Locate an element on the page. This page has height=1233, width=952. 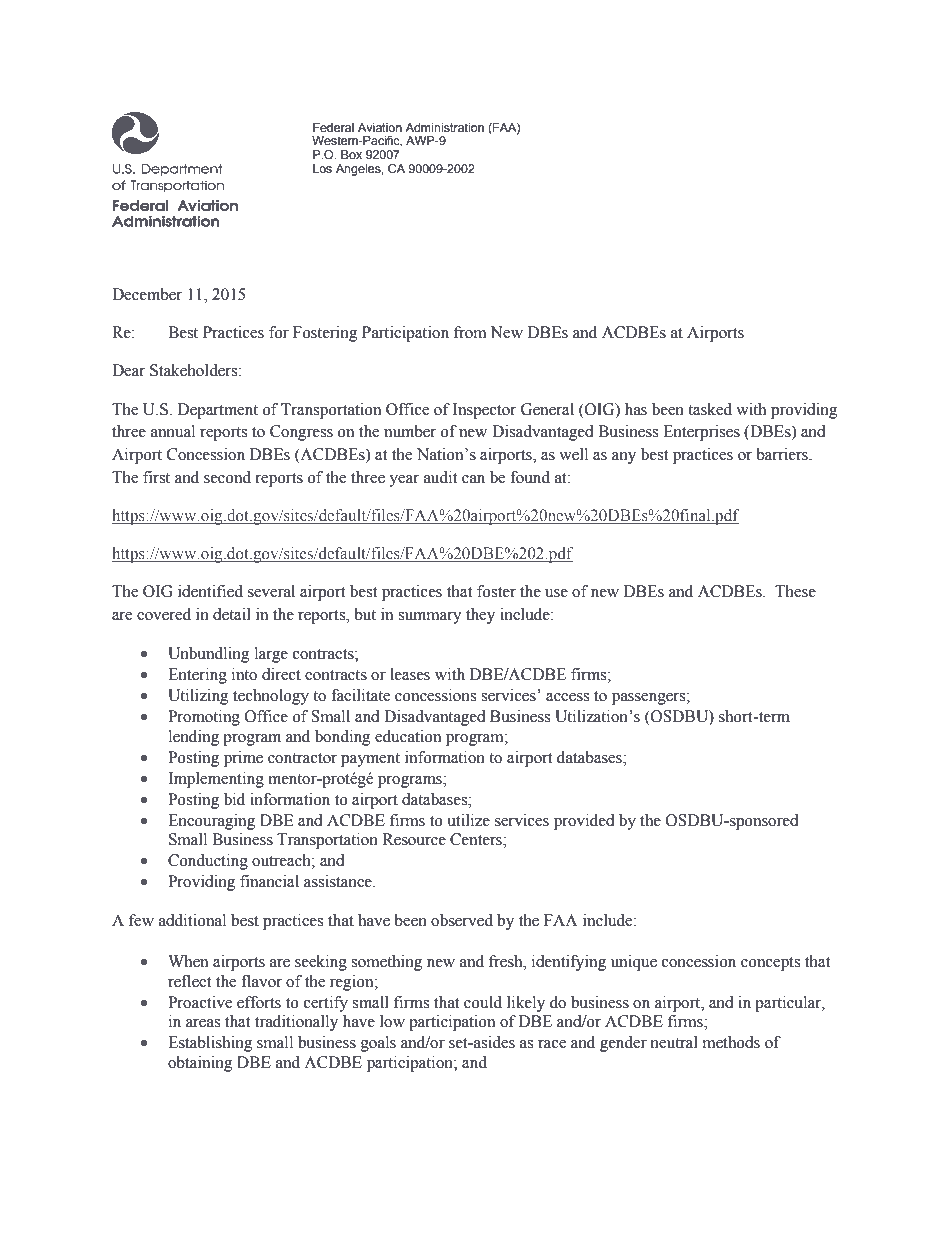
Los is located at coordinates (322, 168).
